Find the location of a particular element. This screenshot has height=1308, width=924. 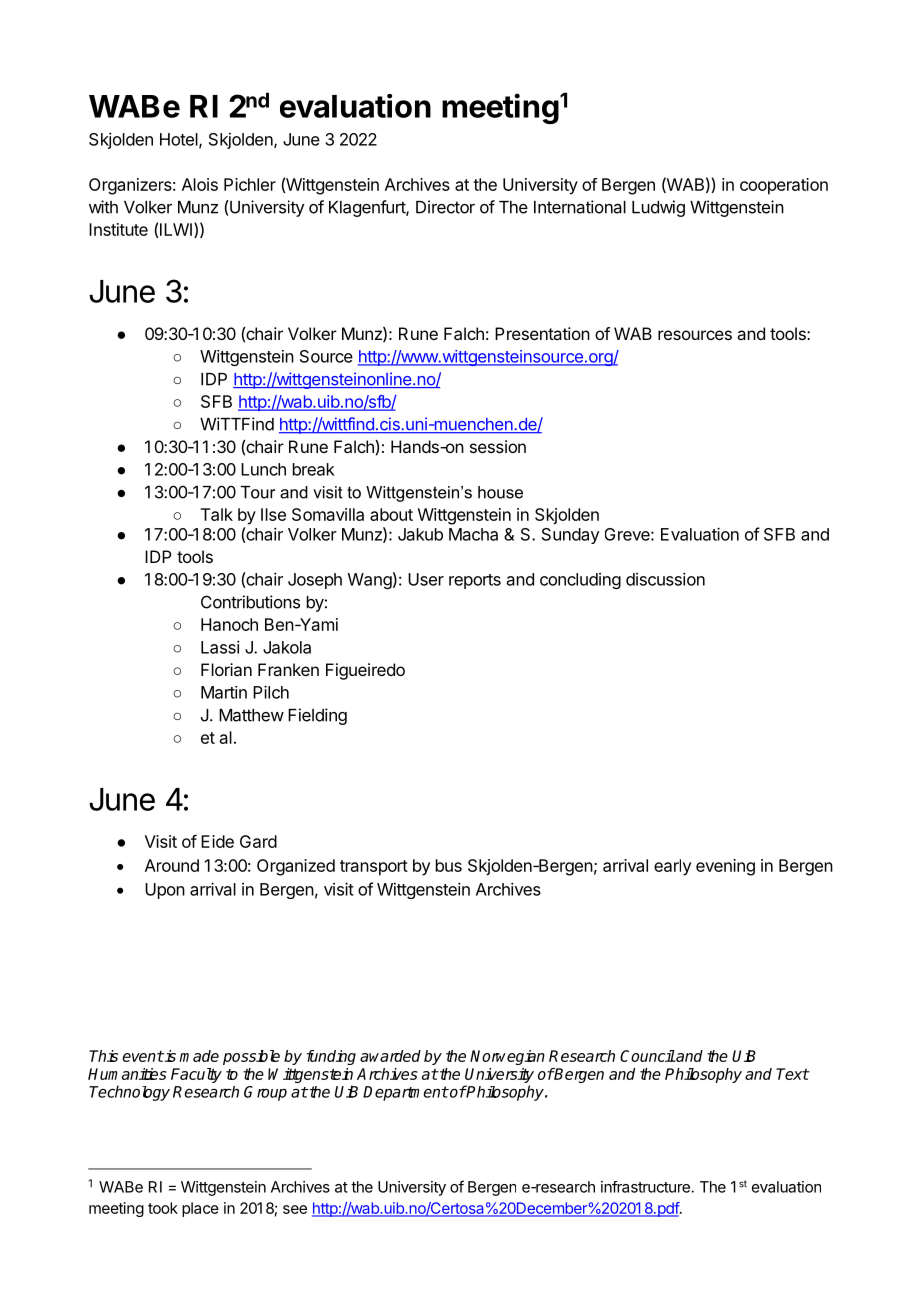

discussion is located at coordinates (665, 579).
